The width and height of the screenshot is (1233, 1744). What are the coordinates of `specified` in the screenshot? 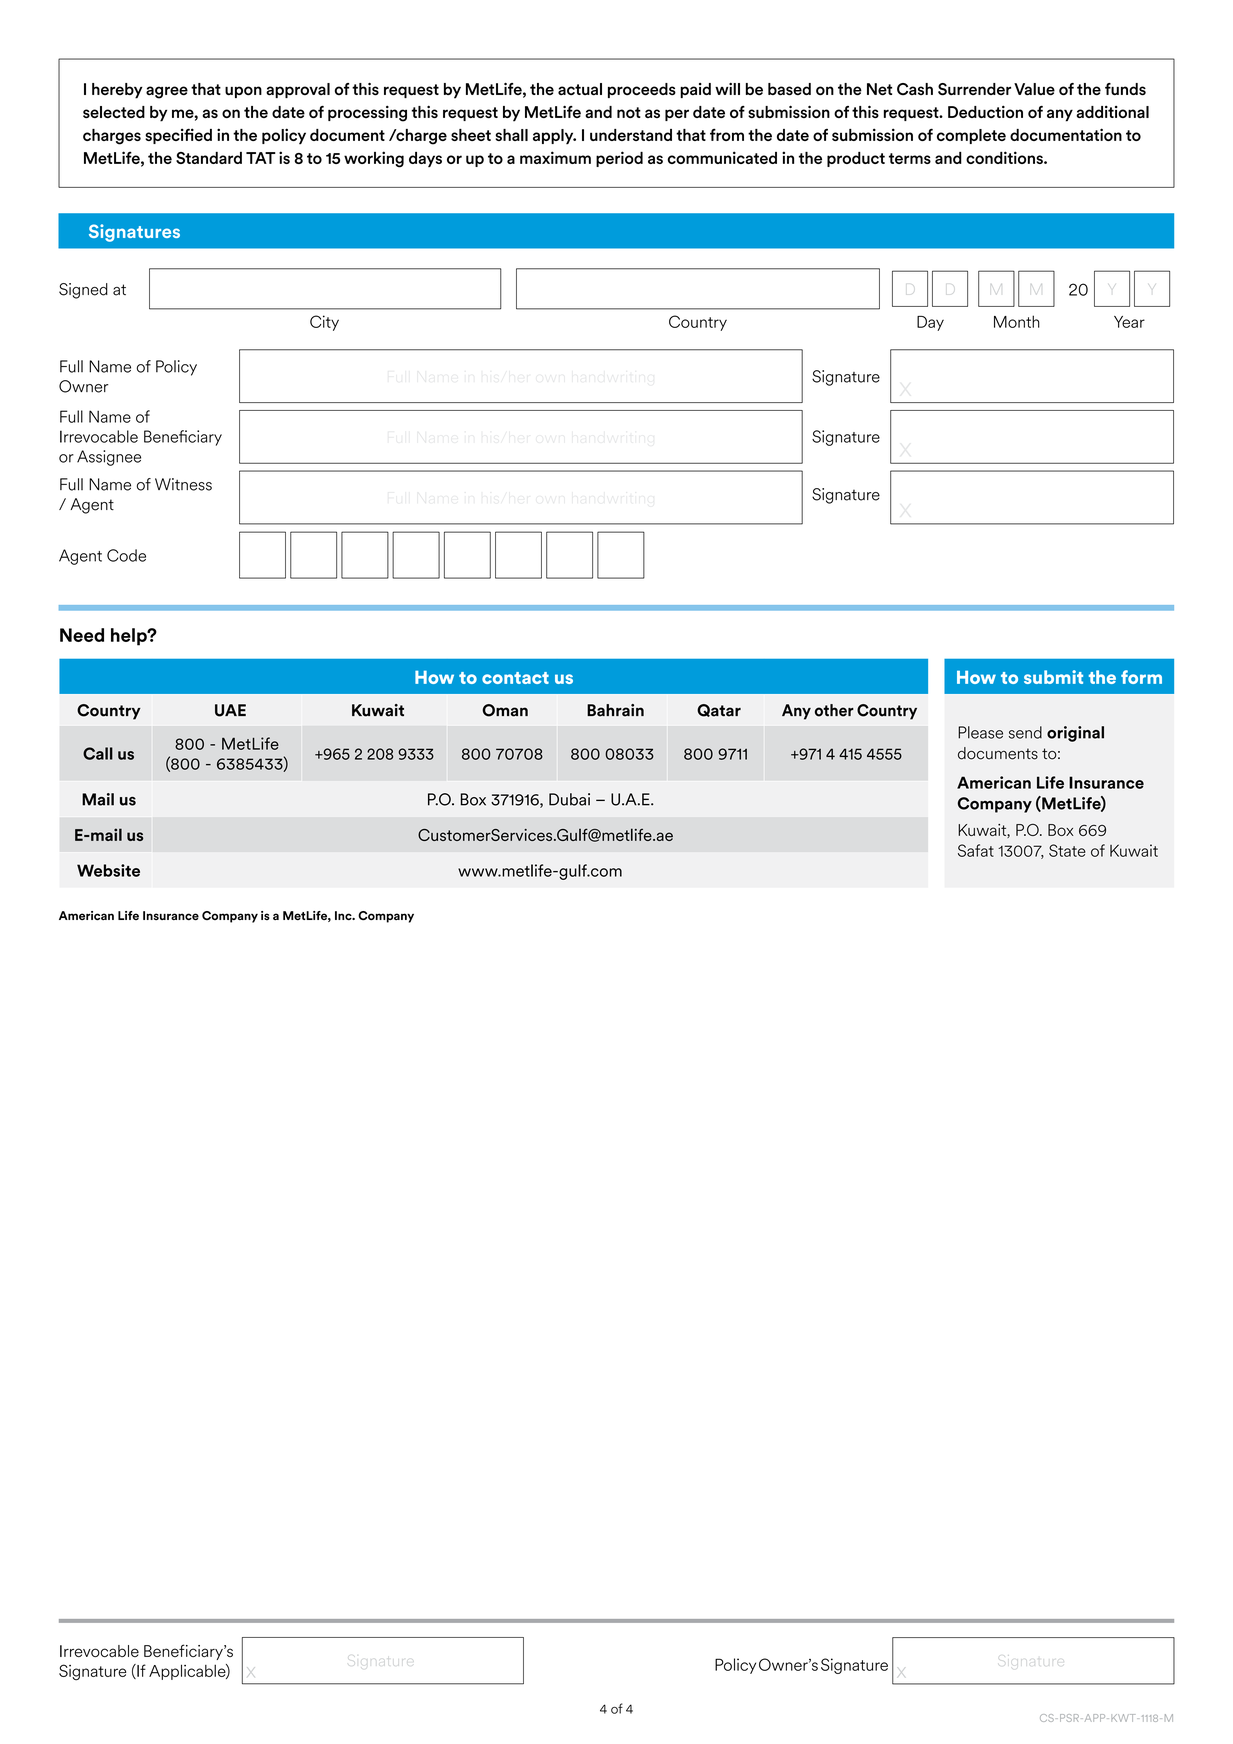 It's located at (178, 136).
